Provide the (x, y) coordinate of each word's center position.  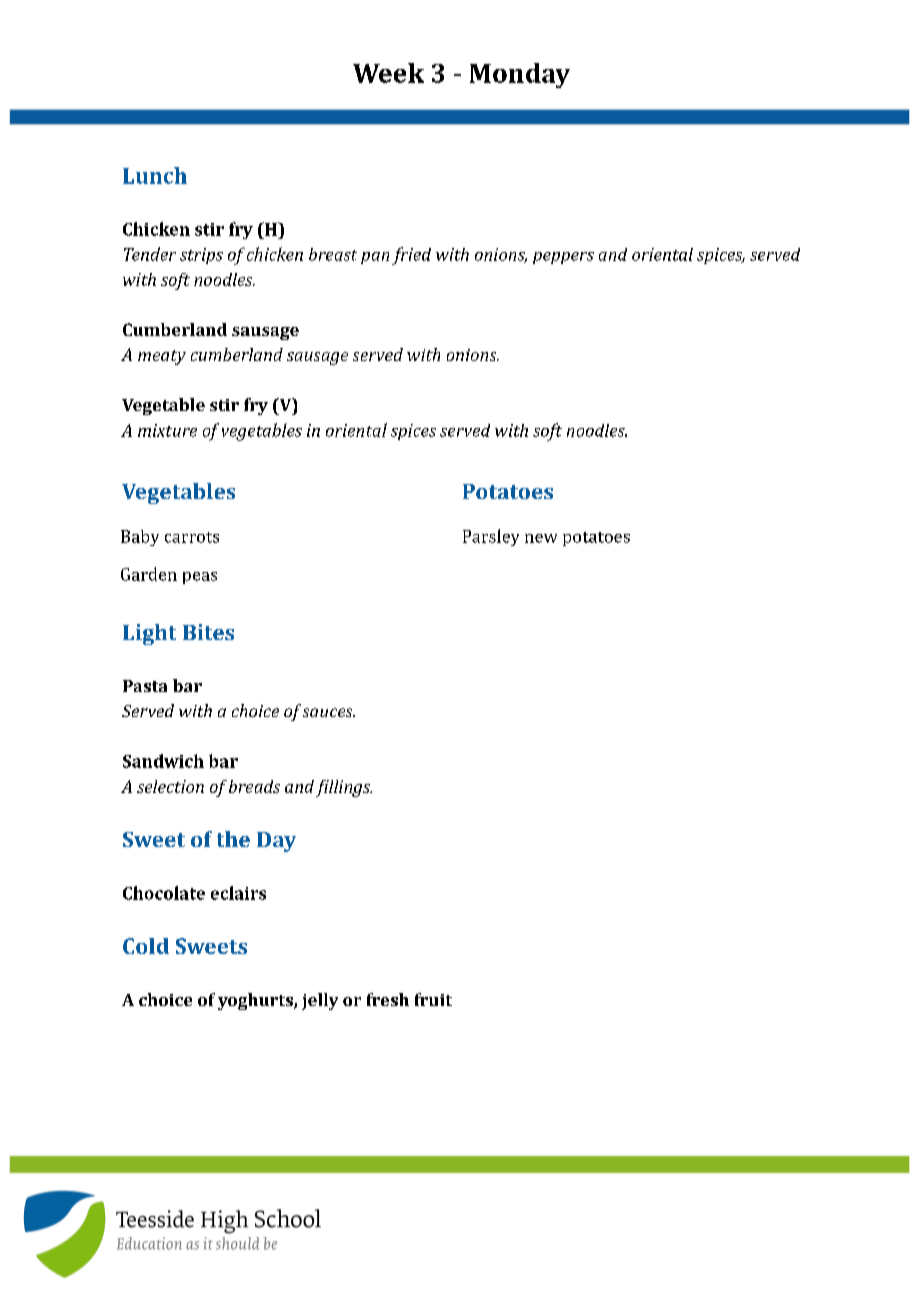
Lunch (155, 175)
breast (333, 254)
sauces (329, 712)
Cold (146, 946)
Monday (520, 75)
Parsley (491, 537)
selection (170, 786)
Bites (208, 632)
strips (201, 256)
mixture (167, 430)
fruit (433, 999)
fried (411, 256)
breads (254, 786)
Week (388, 73)
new (541, 538)
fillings (344, 788)
